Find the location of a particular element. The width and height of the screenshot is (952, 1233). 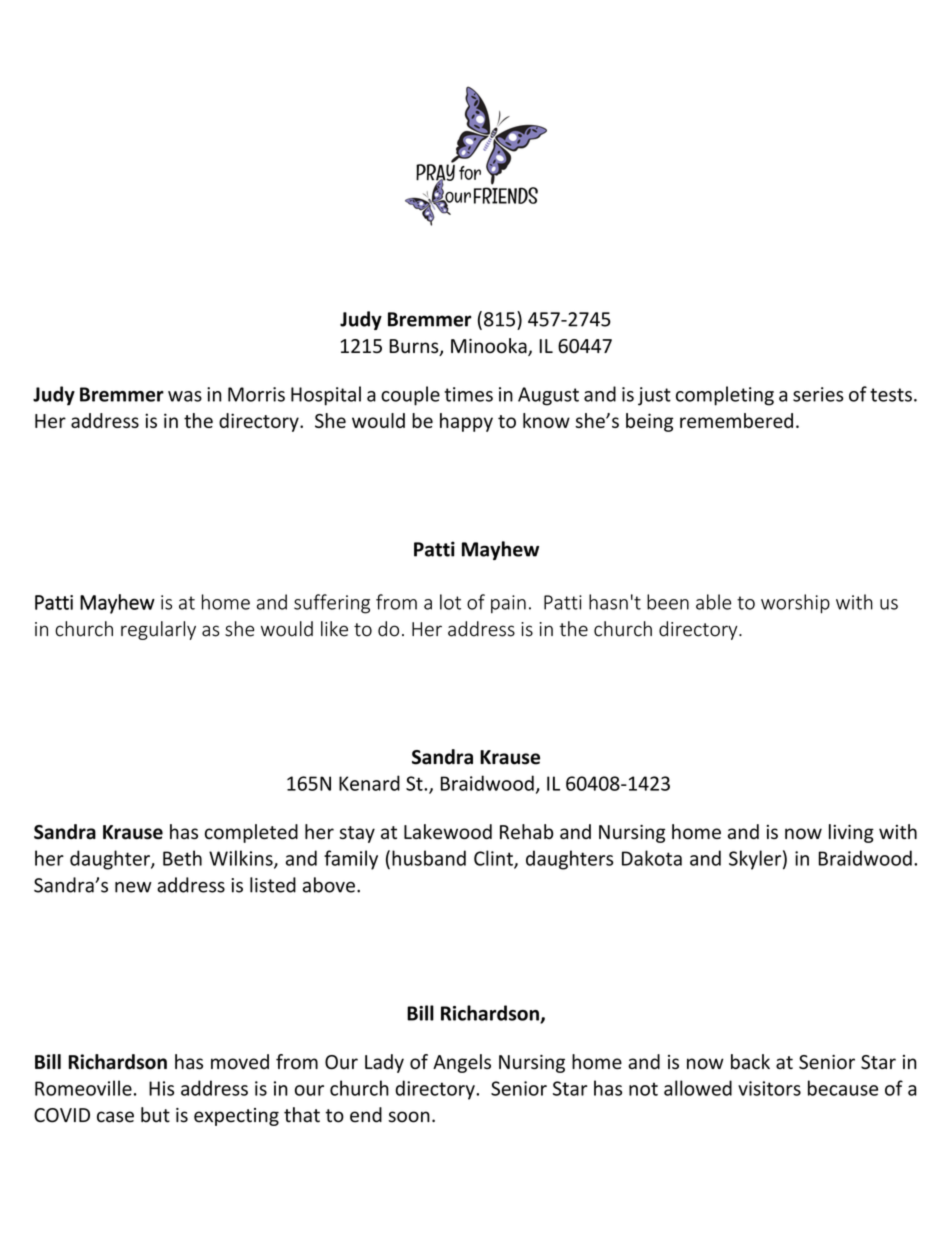

living is located at coordinates (851, 833).
